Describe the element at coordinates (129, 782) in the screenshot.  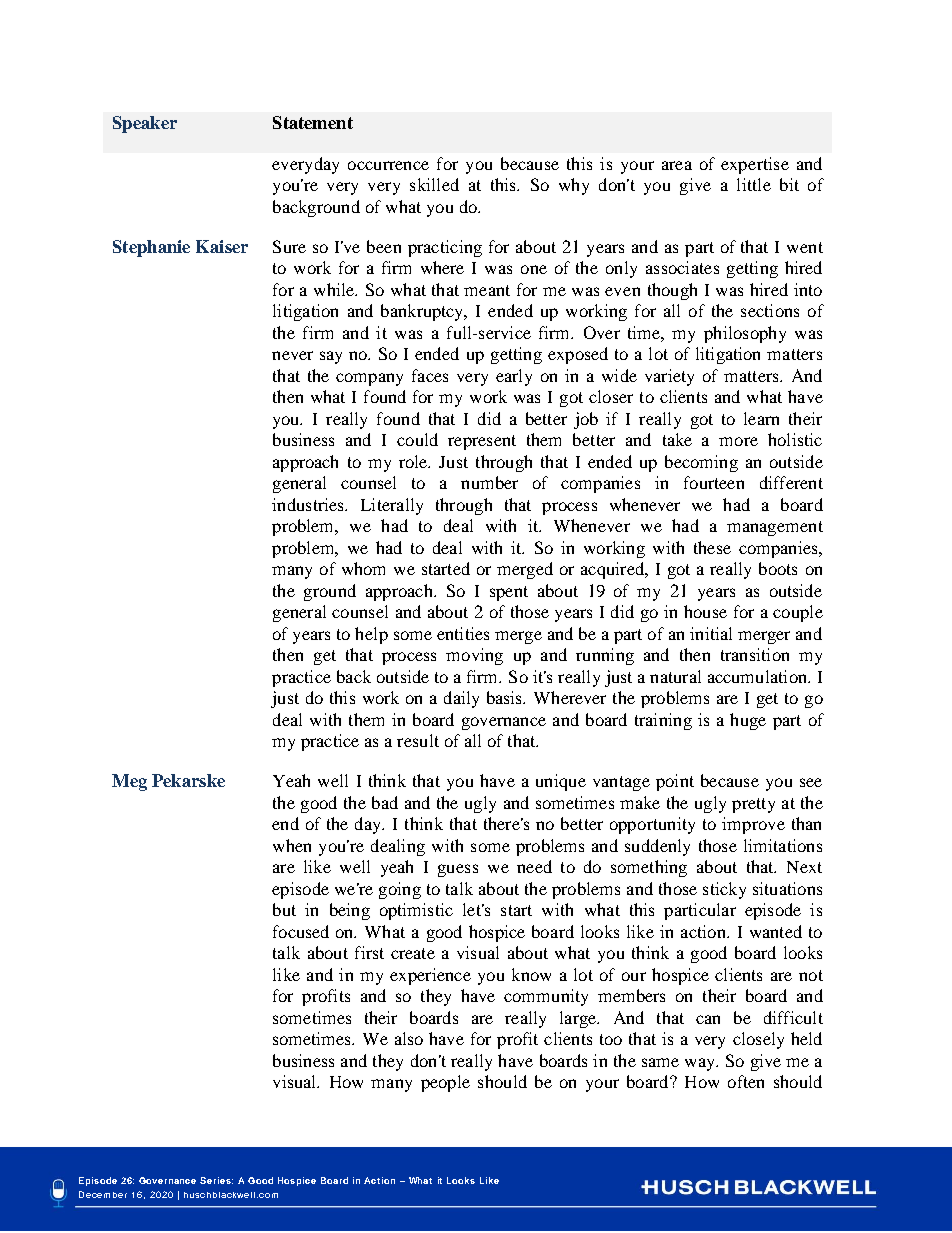
I see `Meg` at that location.
